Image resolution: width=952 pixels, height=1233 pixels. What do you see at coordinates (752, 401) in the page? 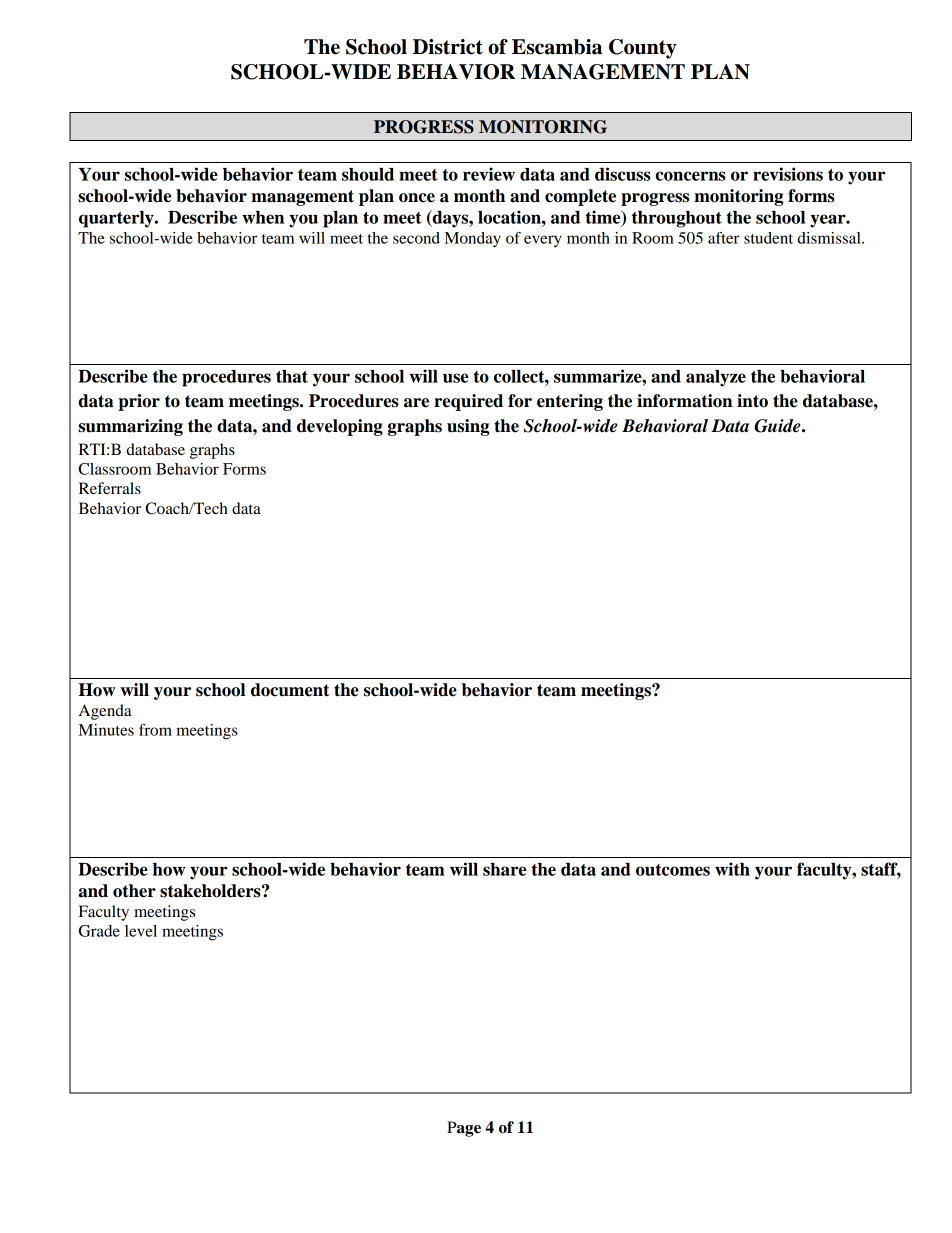
I see `into` at bounding box center [752, 401].
